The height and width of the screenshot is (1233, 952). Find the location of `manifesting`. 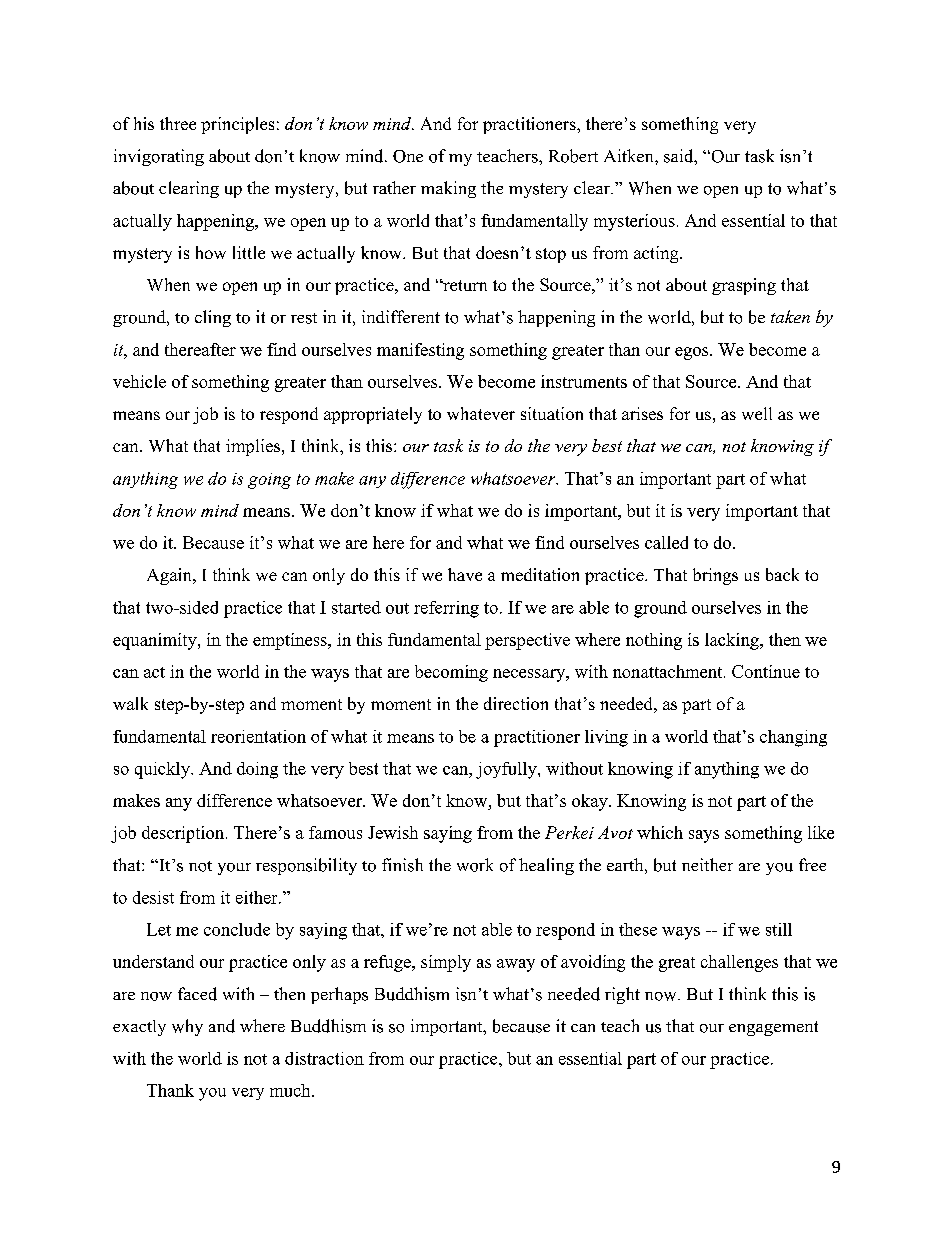

manifesting is located at coordinates (420, 351).
